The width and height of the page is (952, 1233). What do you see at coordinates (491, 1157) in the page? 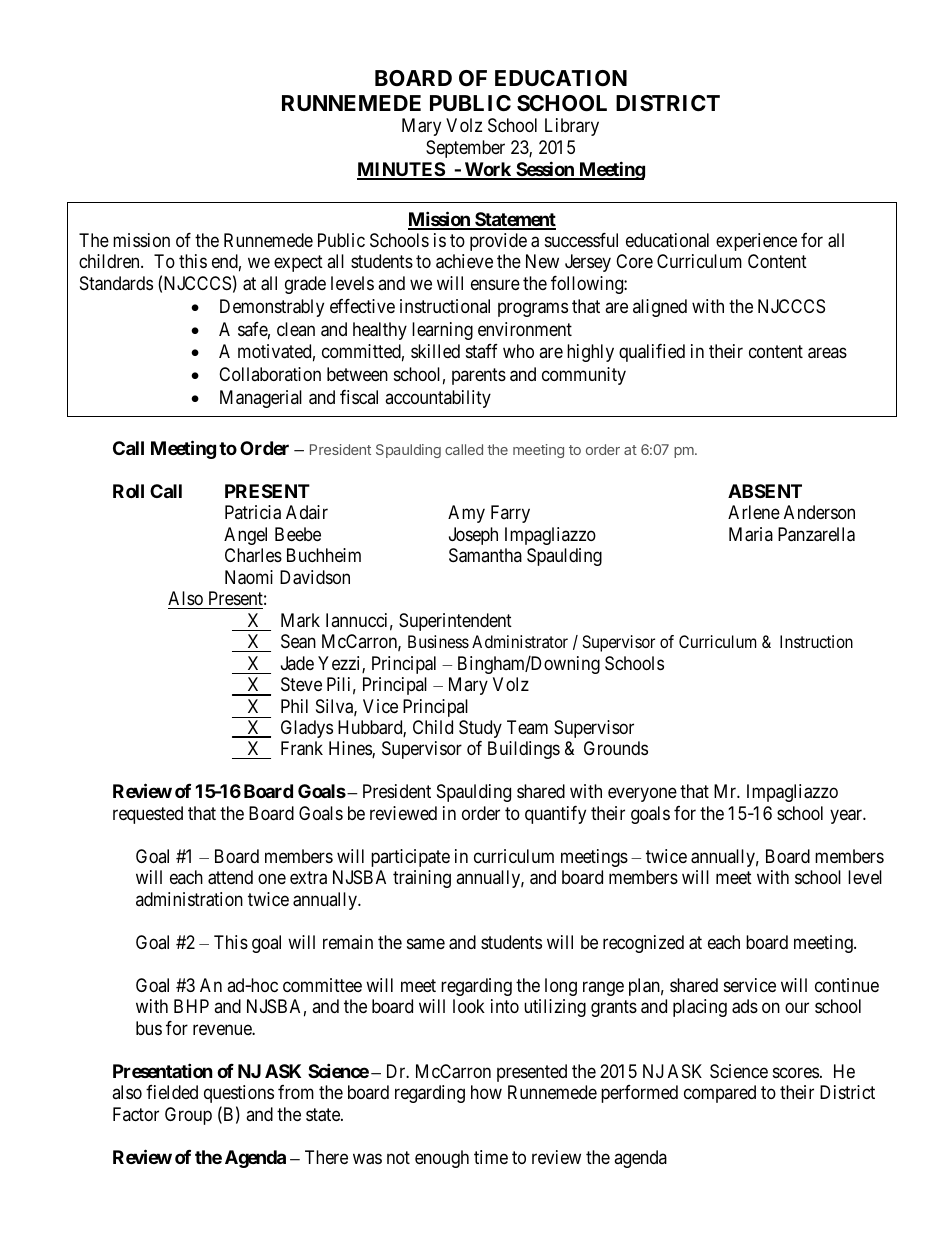
I see `time` at bounding box center [491, 1157].
